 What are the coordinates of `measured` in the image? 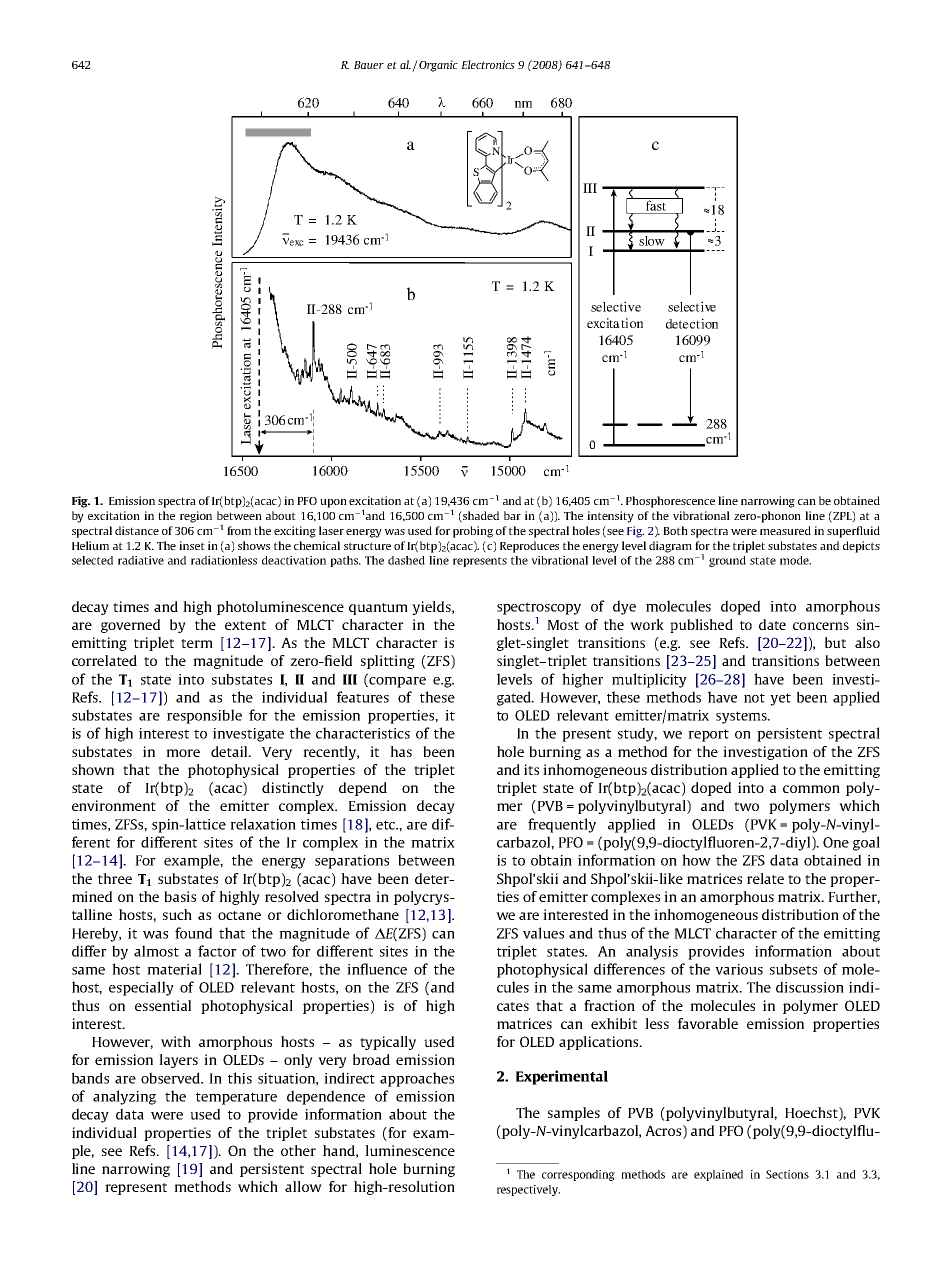 It's located at (785, 530).
